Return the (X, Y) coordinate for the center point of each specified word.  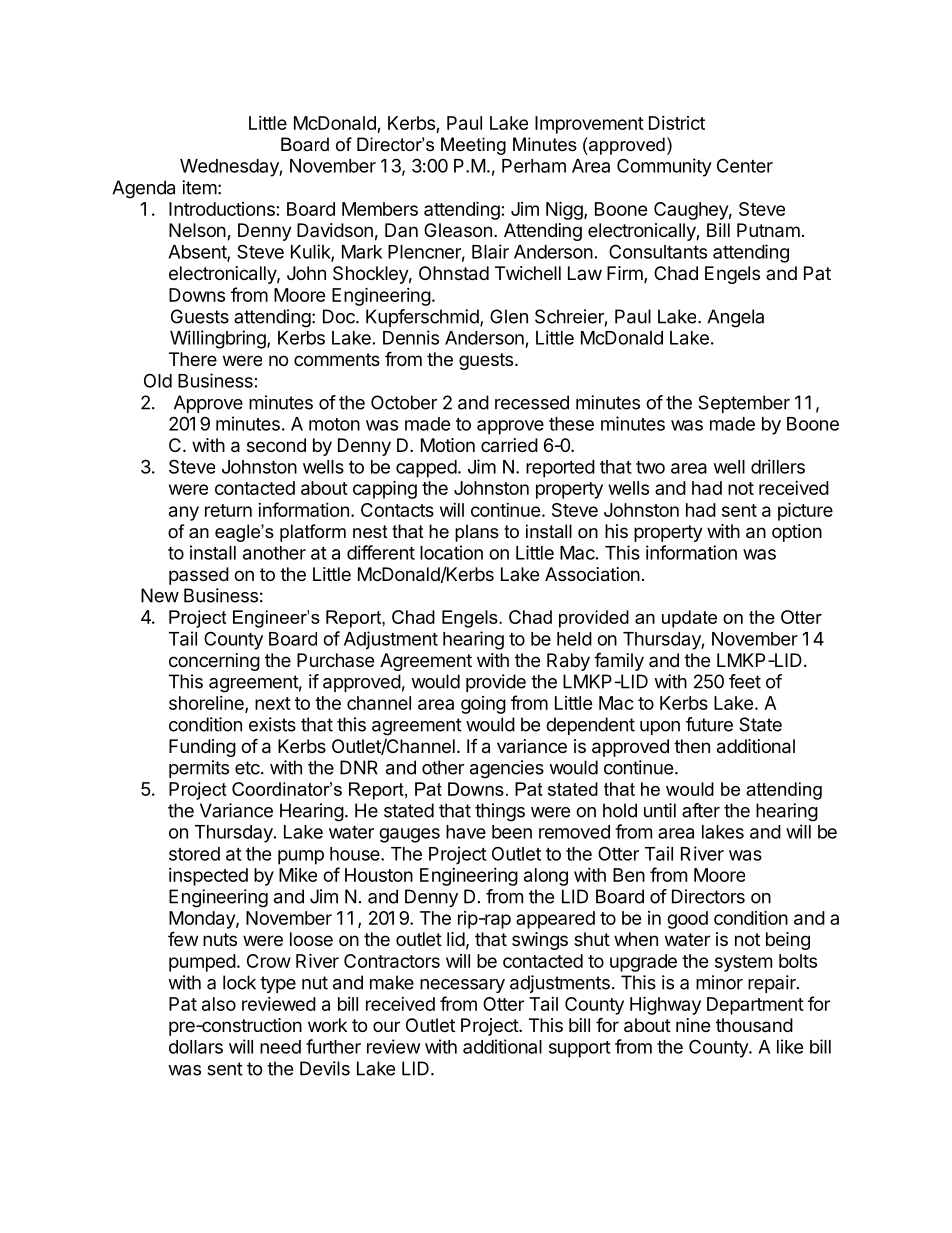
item (199, 187)
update (689, 619)
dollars (196, 1047)
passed (199, 576)
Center (745, 165)
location (451, 552)
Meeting (473, 146)
